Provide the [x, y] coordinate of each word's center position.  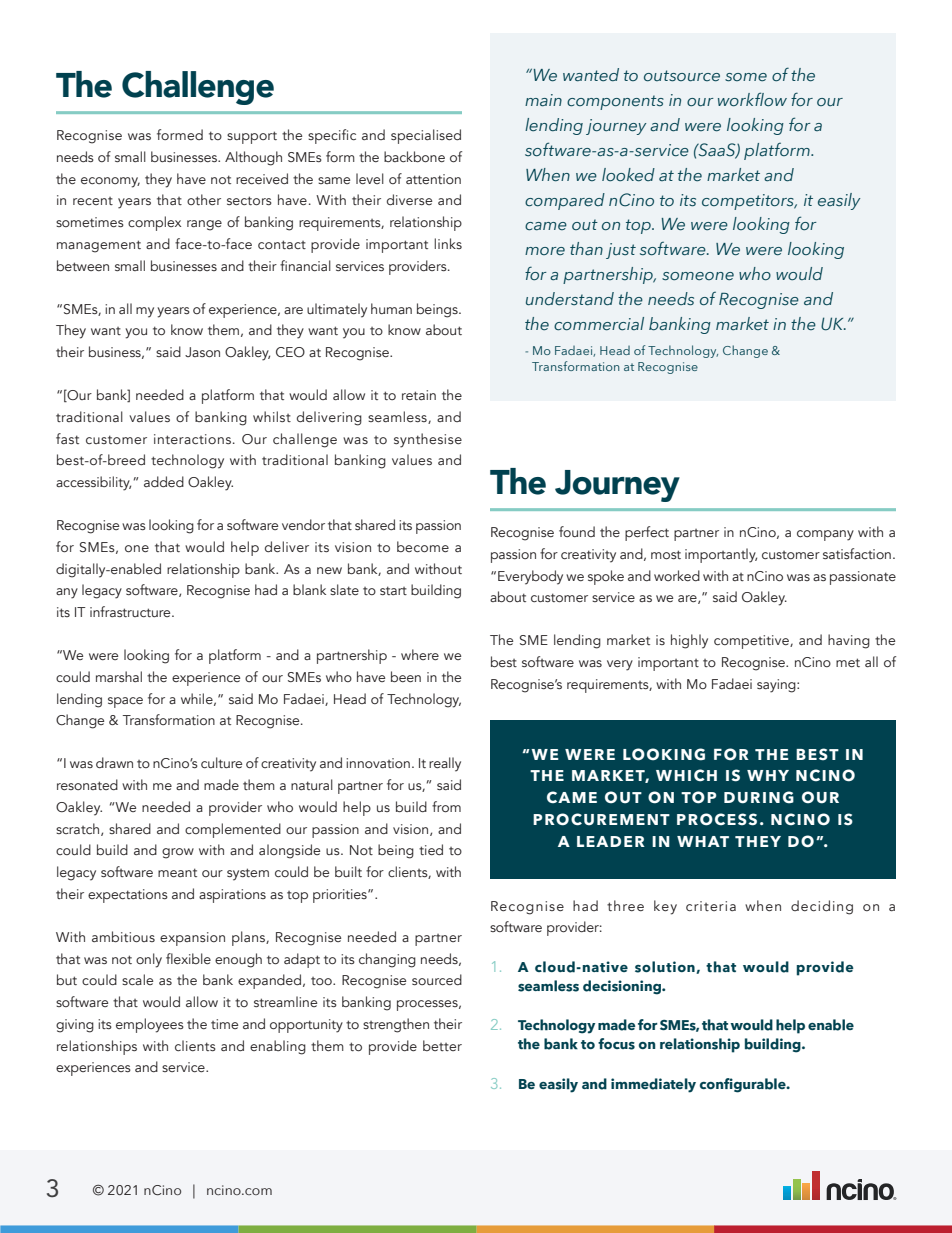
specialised [426, 136]
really [445, 764]
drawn [114, 762]
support [252, 137]
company [825, 535]
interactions [192, 439]
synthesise [428, 440]
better [442, 1045]
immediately [653, 1085]
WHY [768, 775]
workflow [752, 99]
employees [150, 1025]
